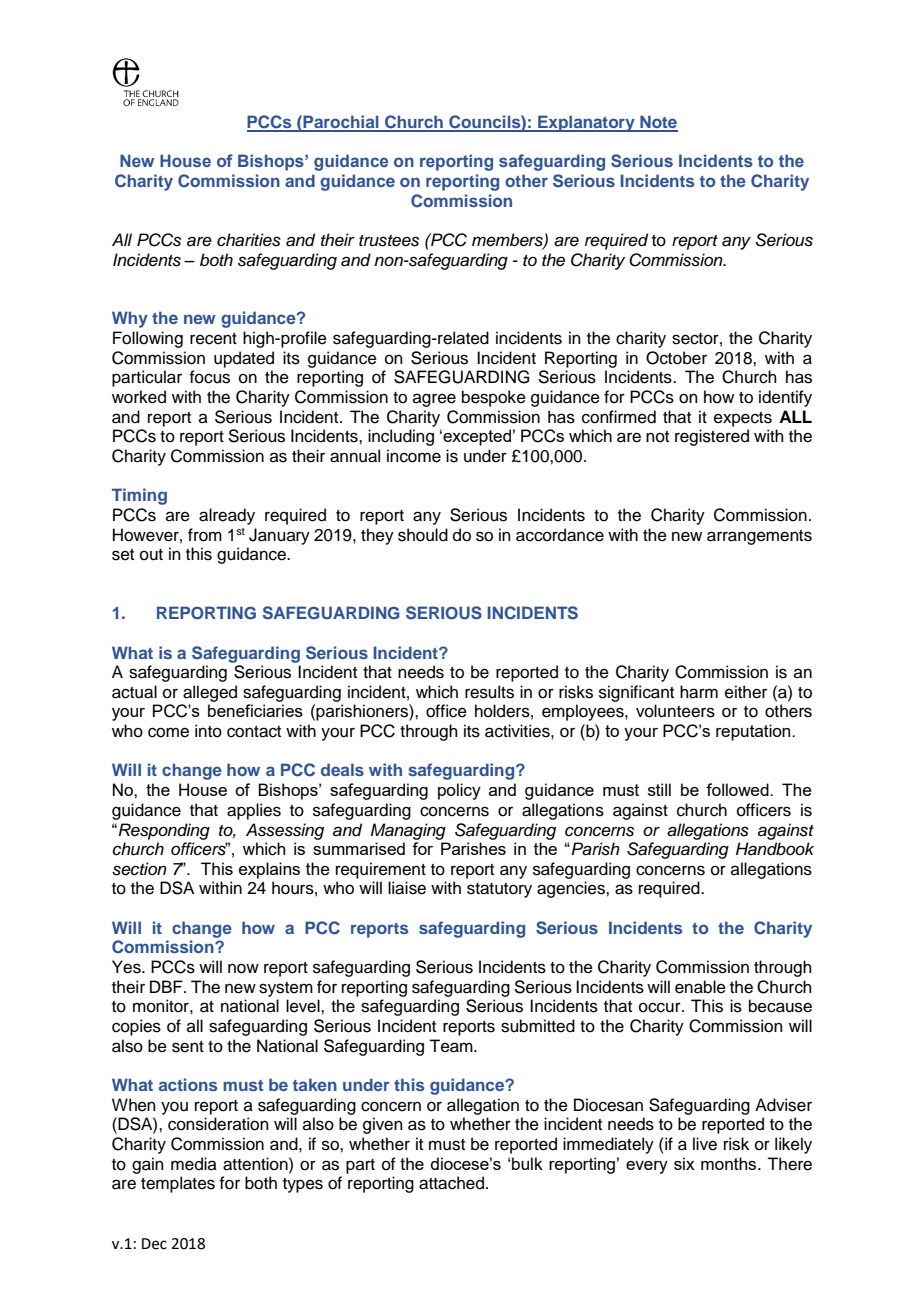 Image resolution: width=924 pixels, height=1308 pixels. I want to click on already, so click(227, 516).
